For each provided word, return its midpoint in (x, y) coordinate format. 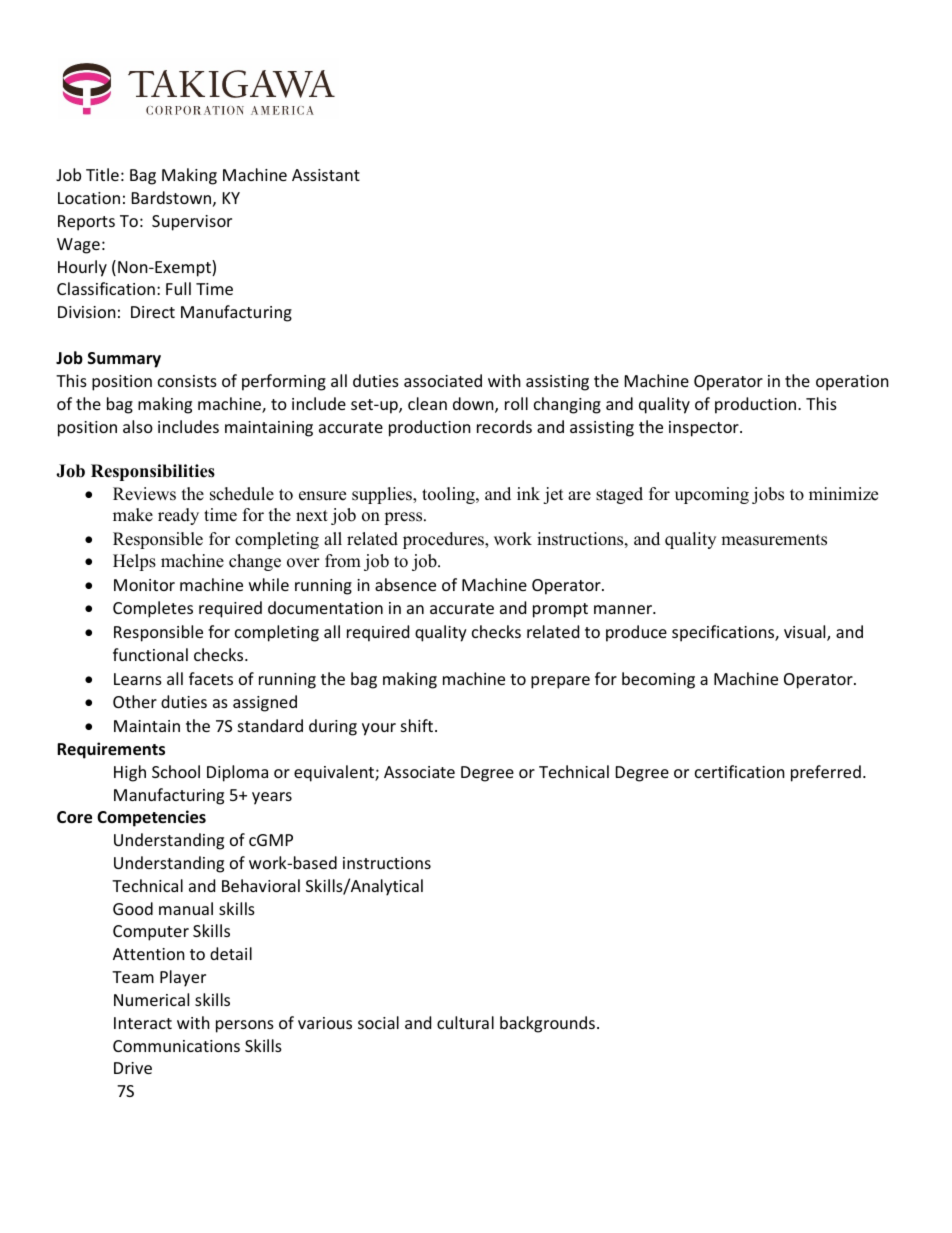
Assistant (326, 175)
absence (405, 584)
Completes (153, 609)
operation (852, 383)
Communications (176, 1046)
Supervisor (192, 223)
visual (806, 633)
